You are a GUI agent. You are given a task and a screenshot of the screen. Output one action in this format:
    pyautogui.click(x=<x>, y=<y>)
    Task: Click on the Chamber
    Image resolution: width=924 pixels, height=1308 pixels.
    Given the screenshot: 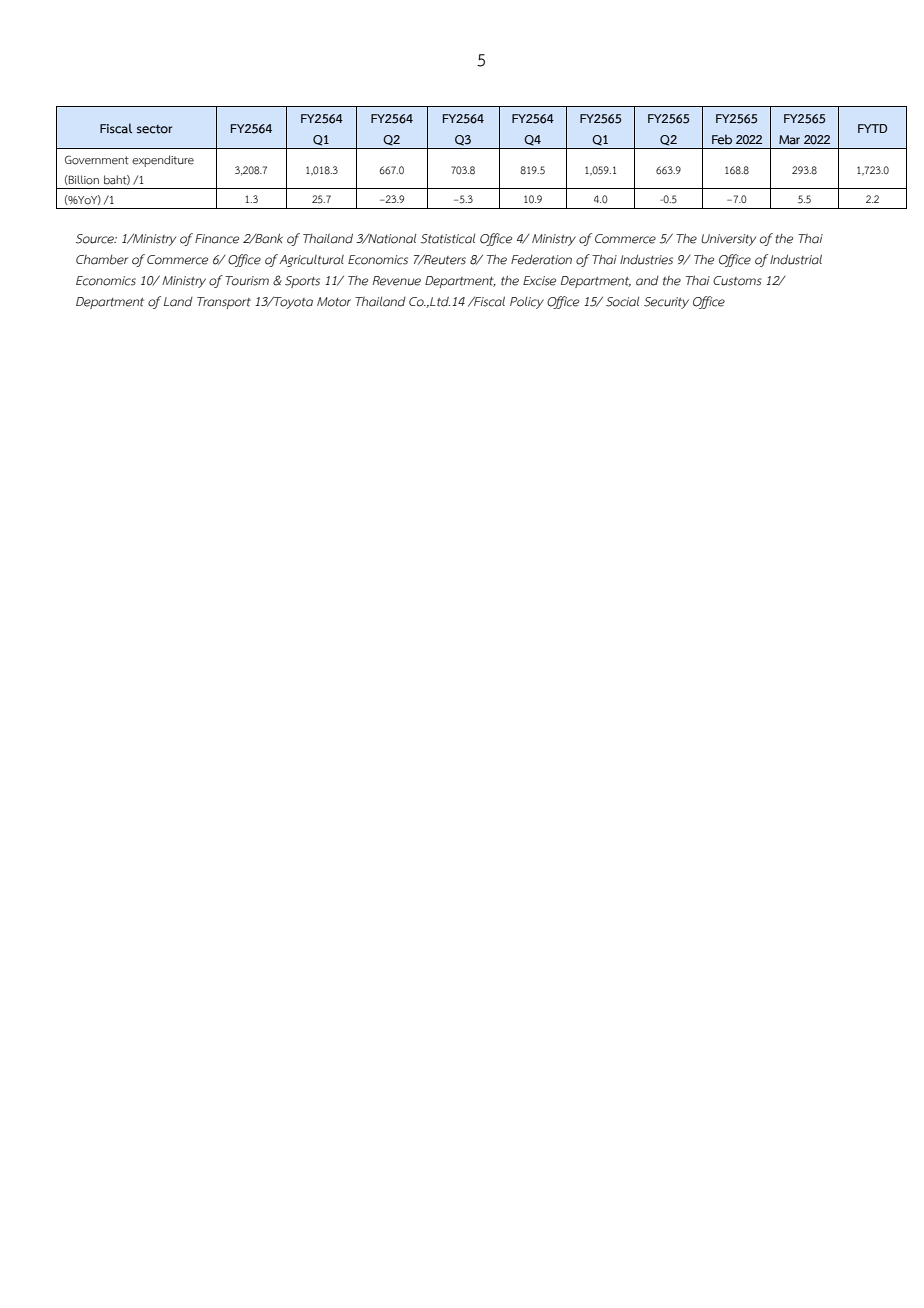 What is the action you would take?
    pyautogui.click(x=102, y=260)
